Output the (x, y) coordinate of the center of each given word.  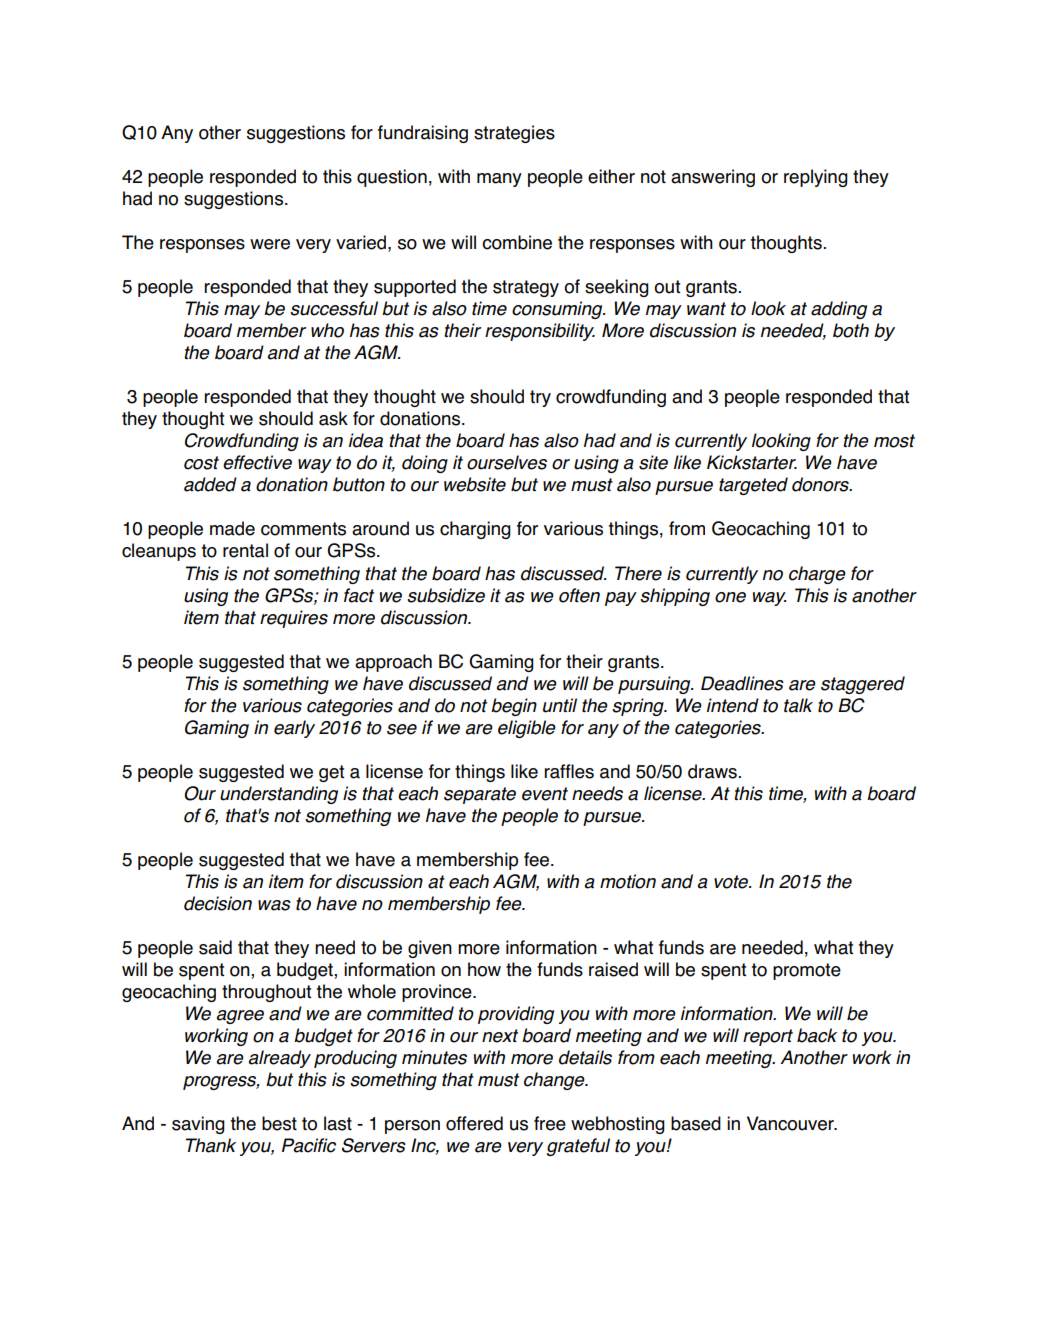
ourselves (507, 462)
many (499, 180)
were (270, 244)
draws (712, 771)
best (279, 1123)
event (545, 794)
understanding (279, 795)
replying (816, 178)
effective (257, 462)
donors (821, 484)
